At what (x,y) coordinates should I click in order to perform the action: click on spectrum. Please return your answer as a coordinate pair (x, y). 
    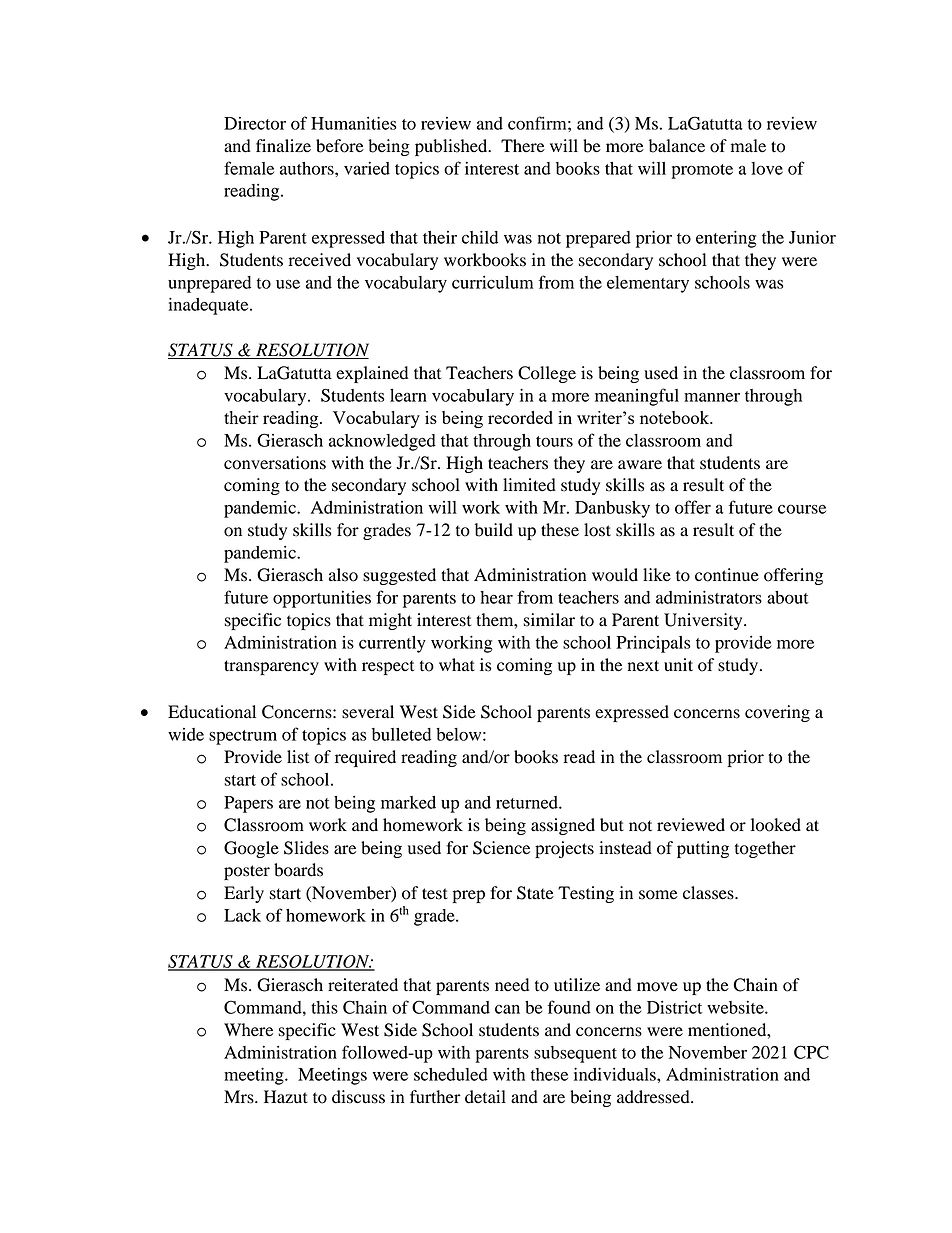
    Looking at the image, I should click on (243, 737).
